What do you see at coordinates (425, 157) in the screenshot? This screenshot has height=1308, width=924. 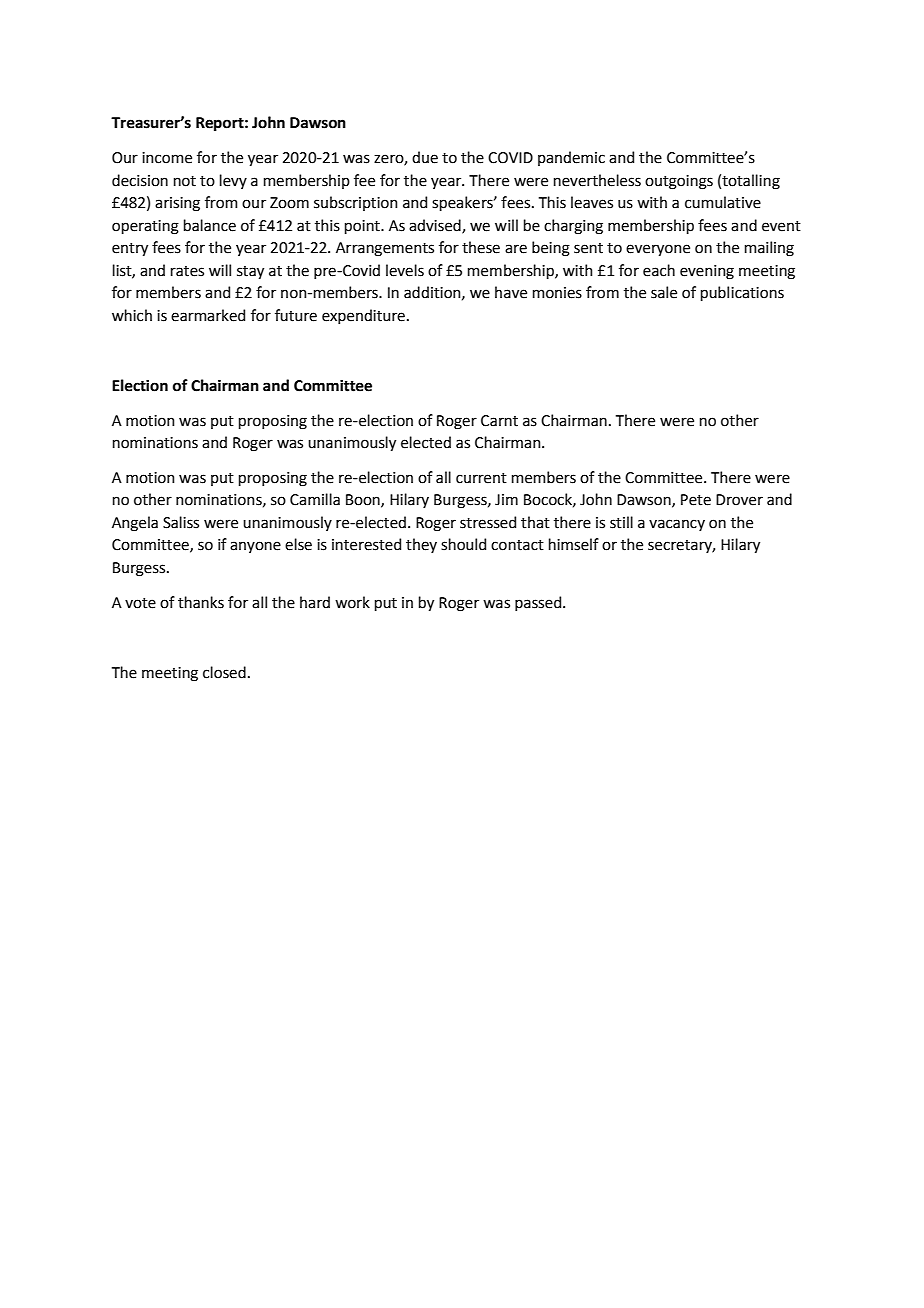 I see `due` at bounding box center [425, 157].
